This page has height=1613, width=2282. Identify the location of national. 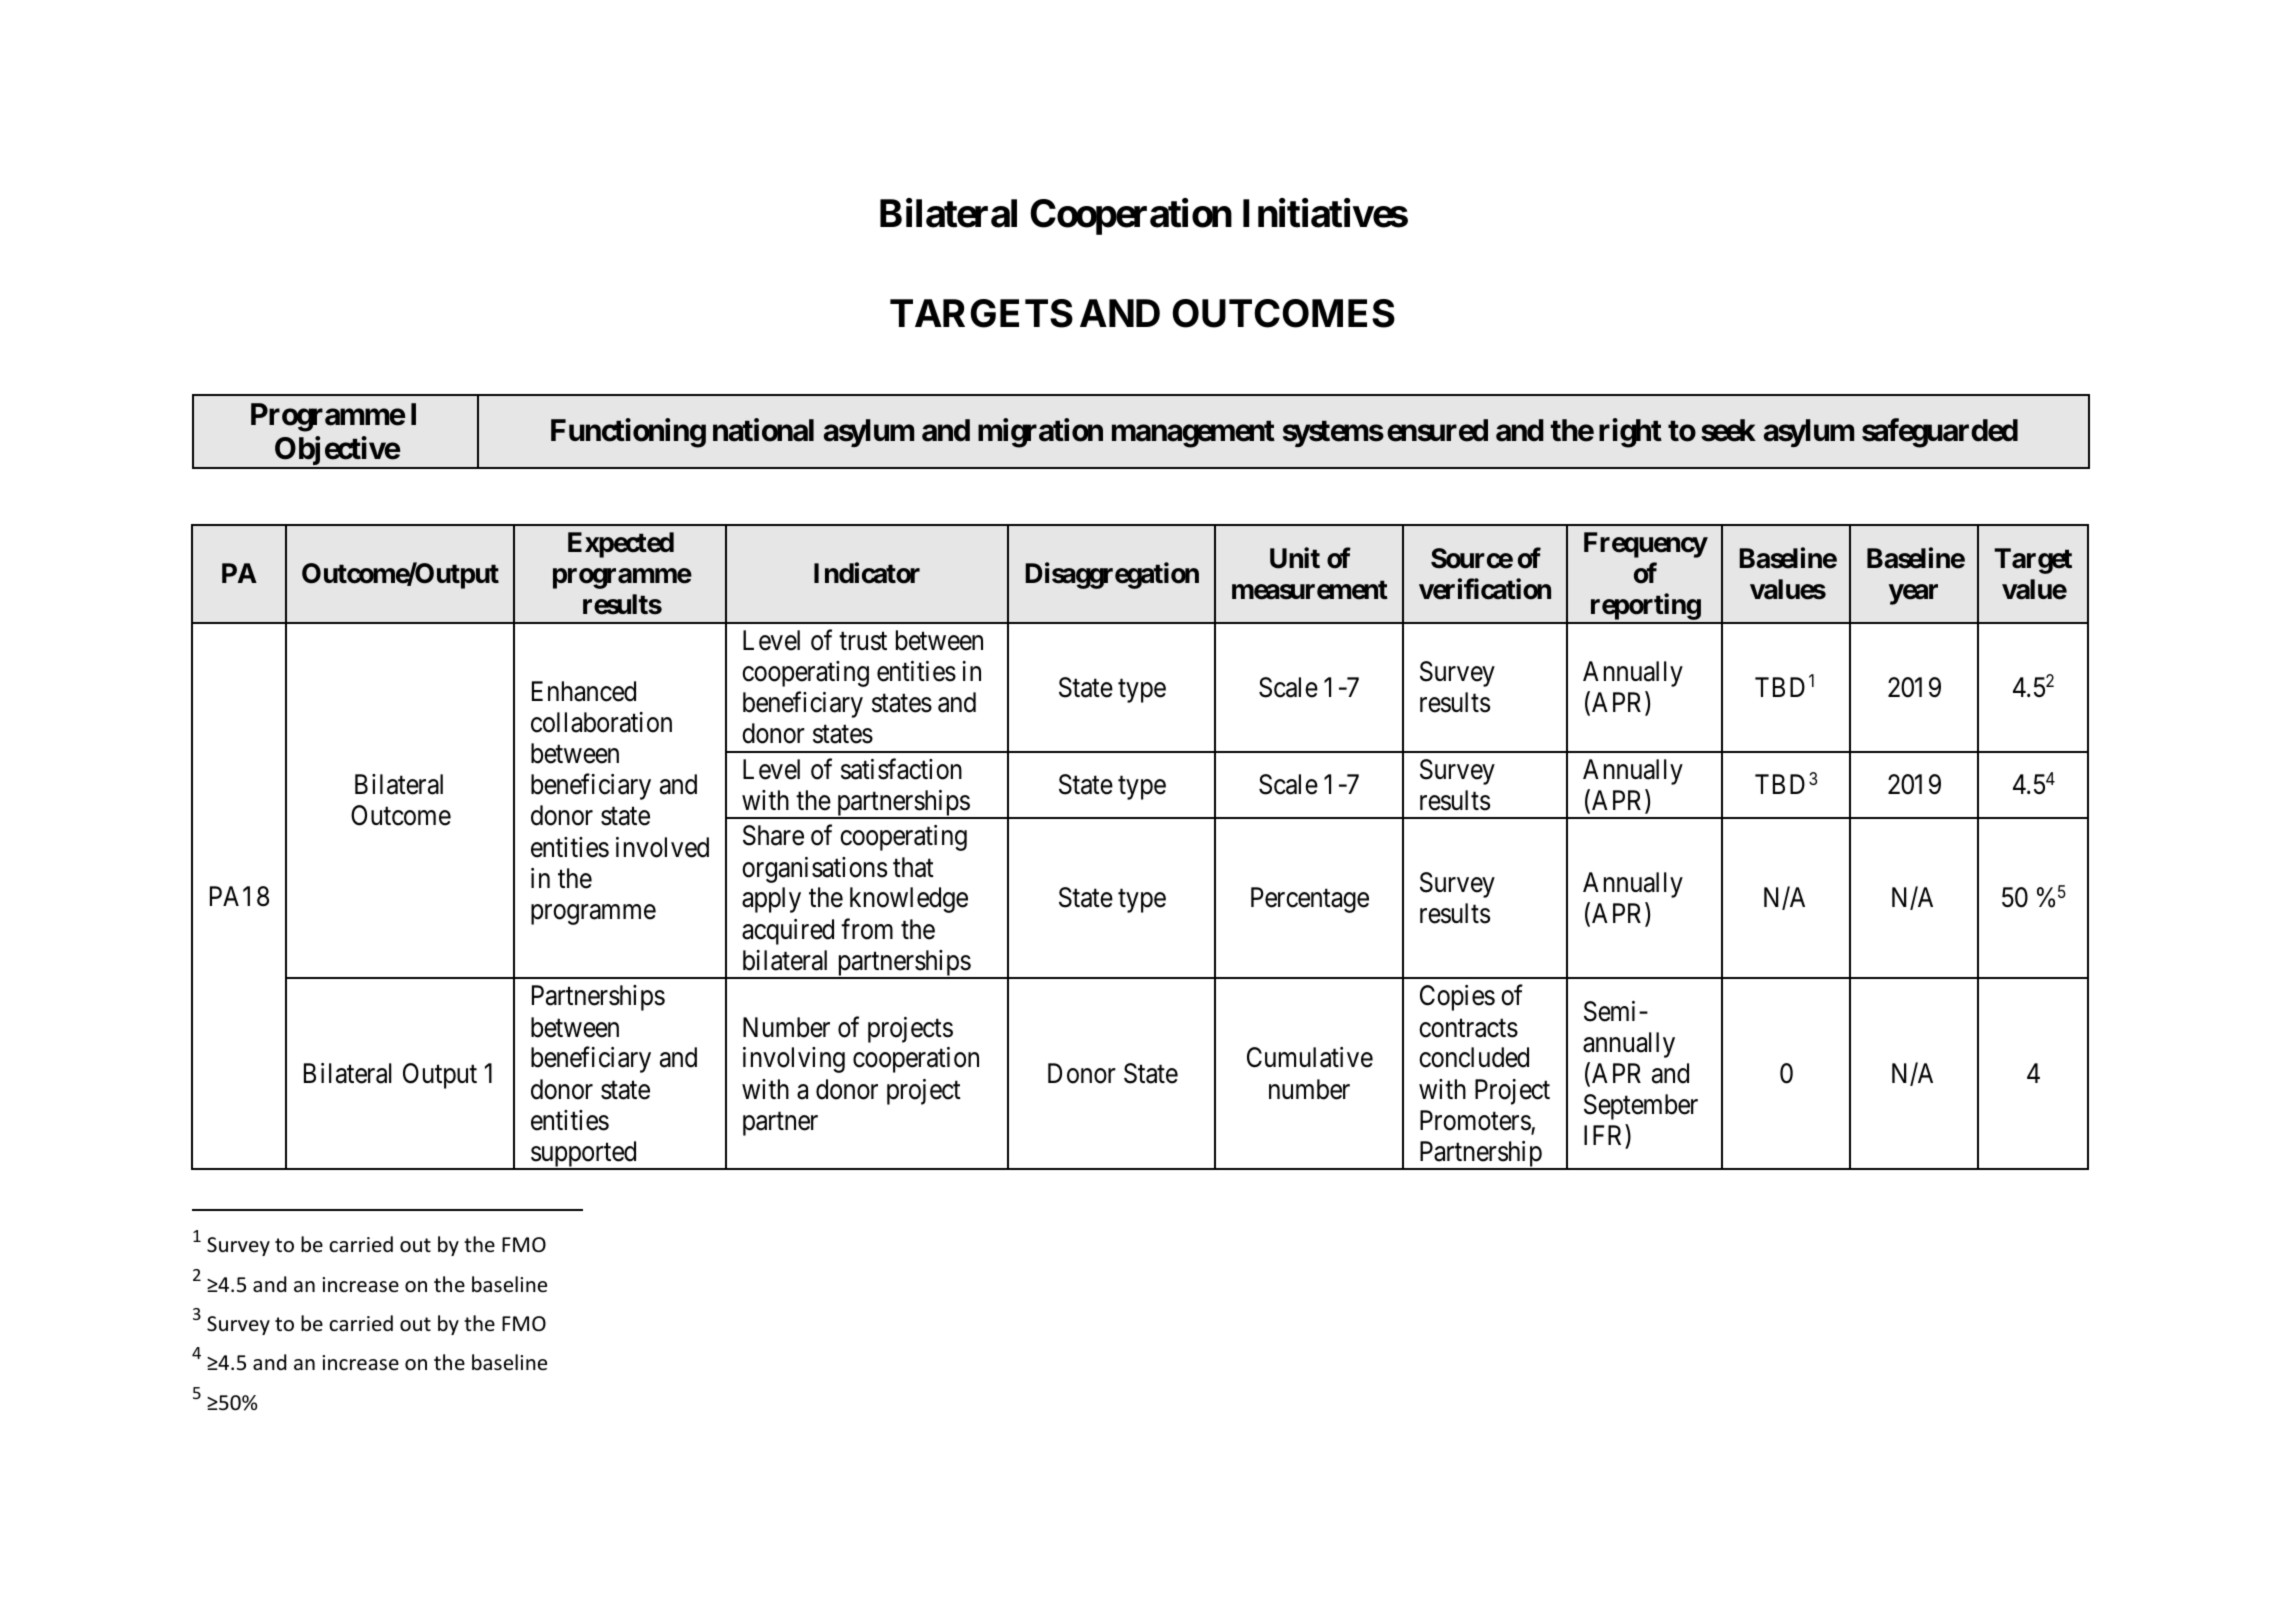
(763, 430).
